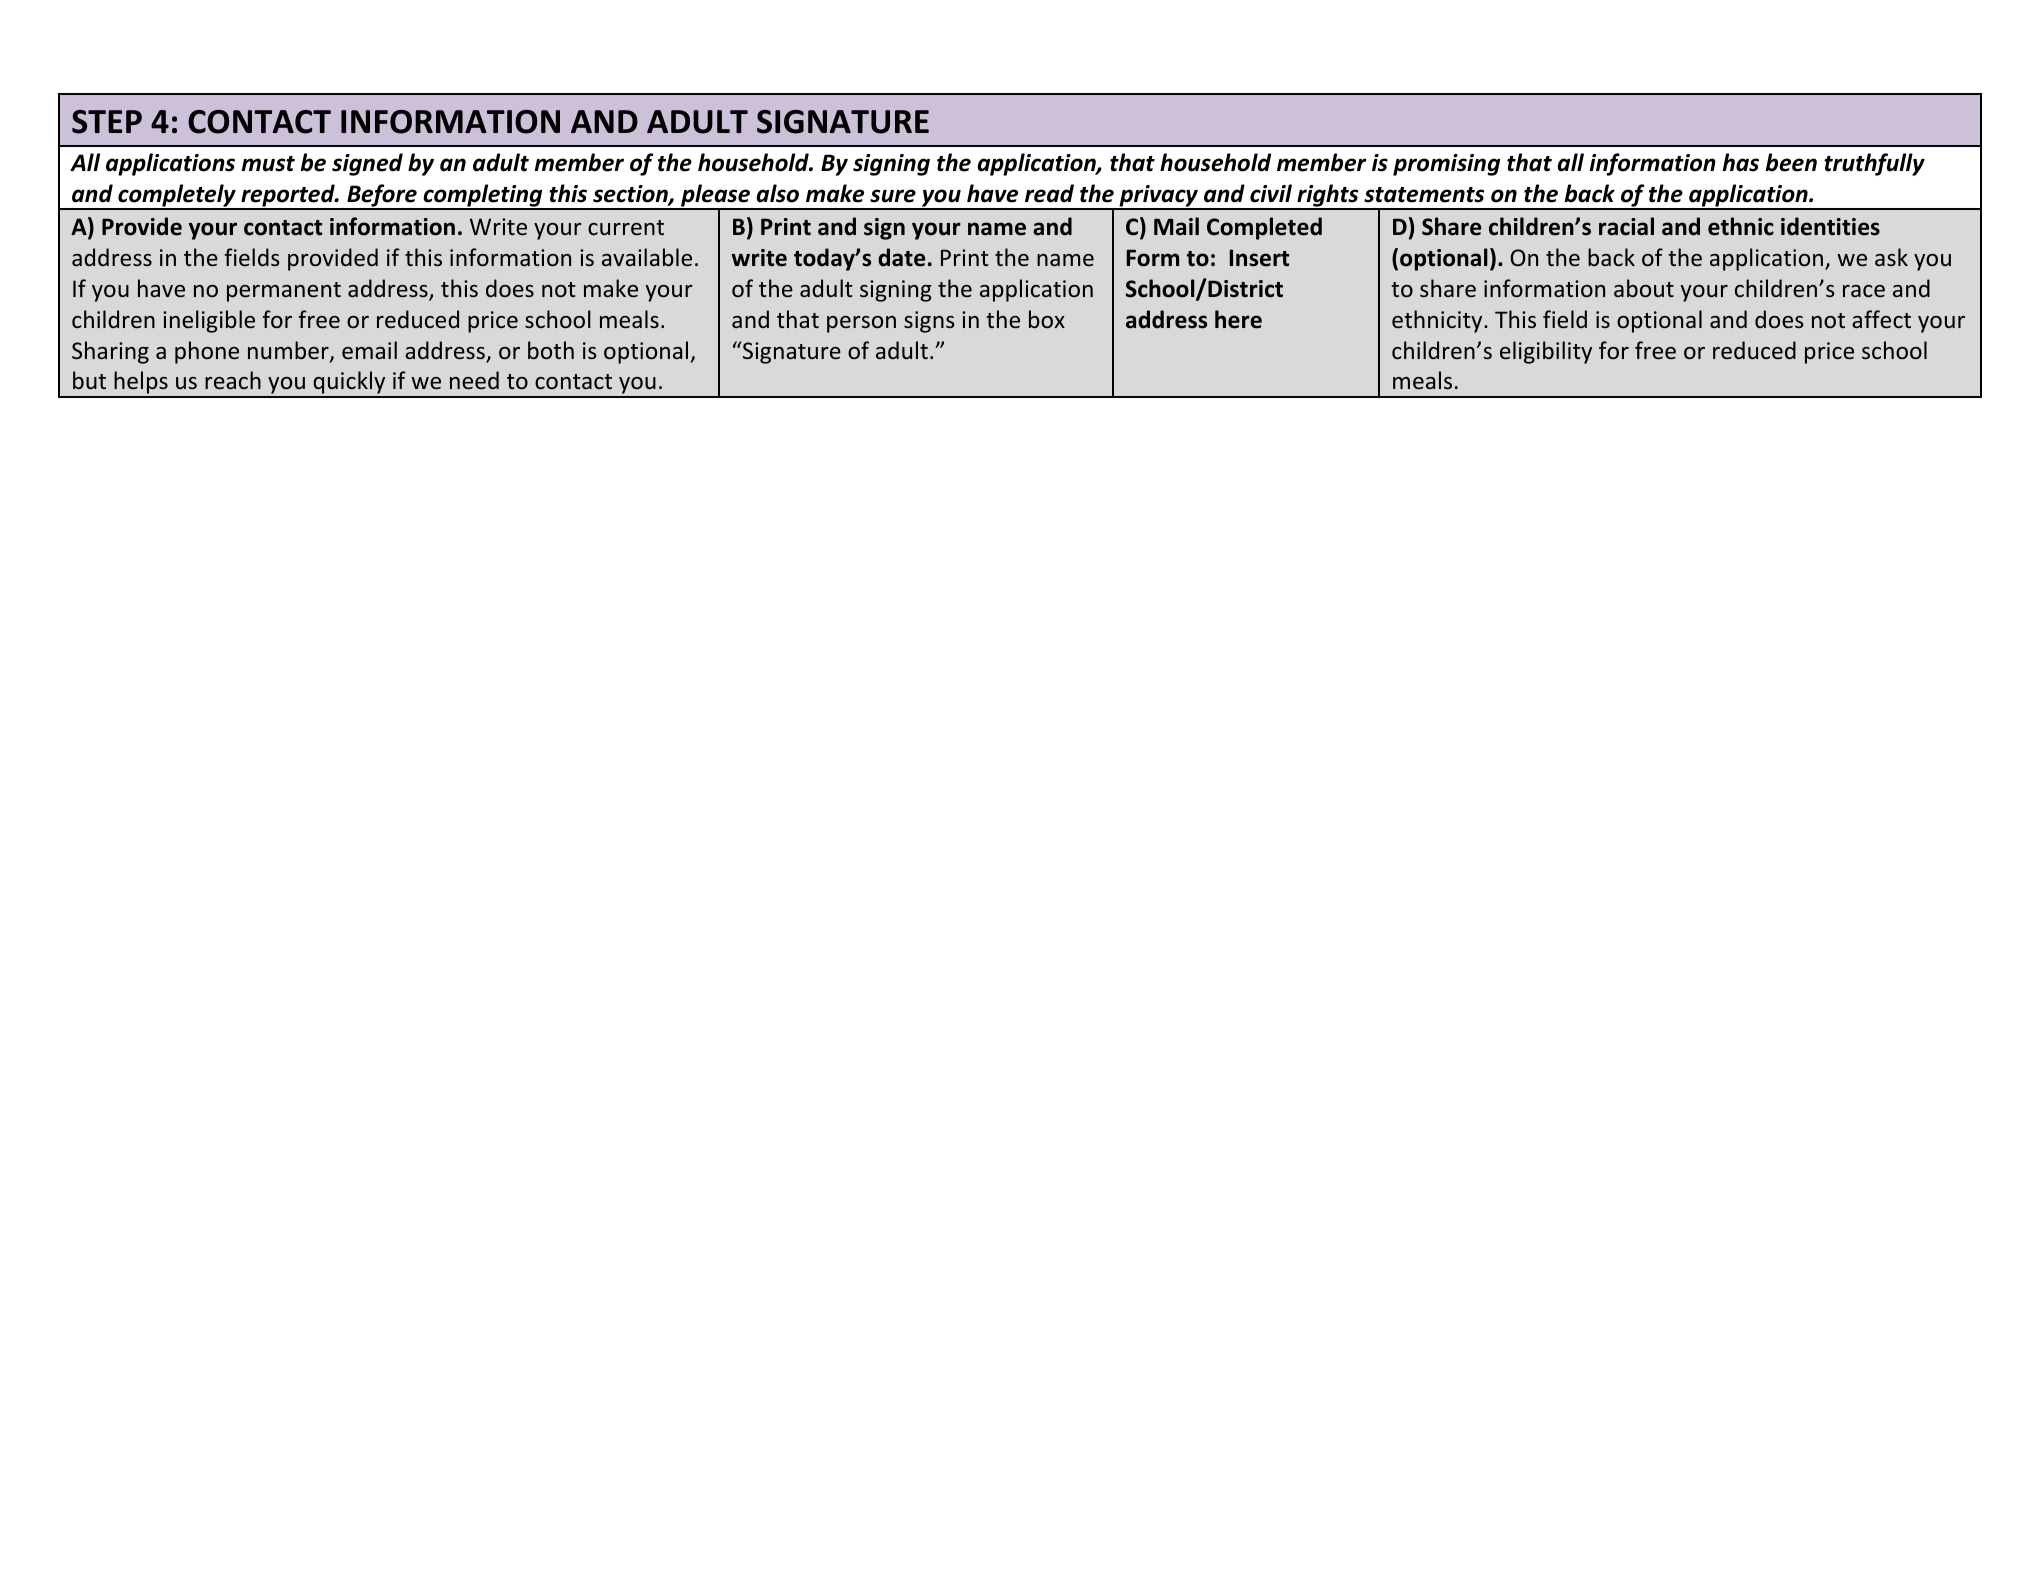 This screenshot has height=1575, width=2038. What do you see at coordinates (1644, 288) in the screenshot?
I see `about` at bounding box center [1644, 288].
